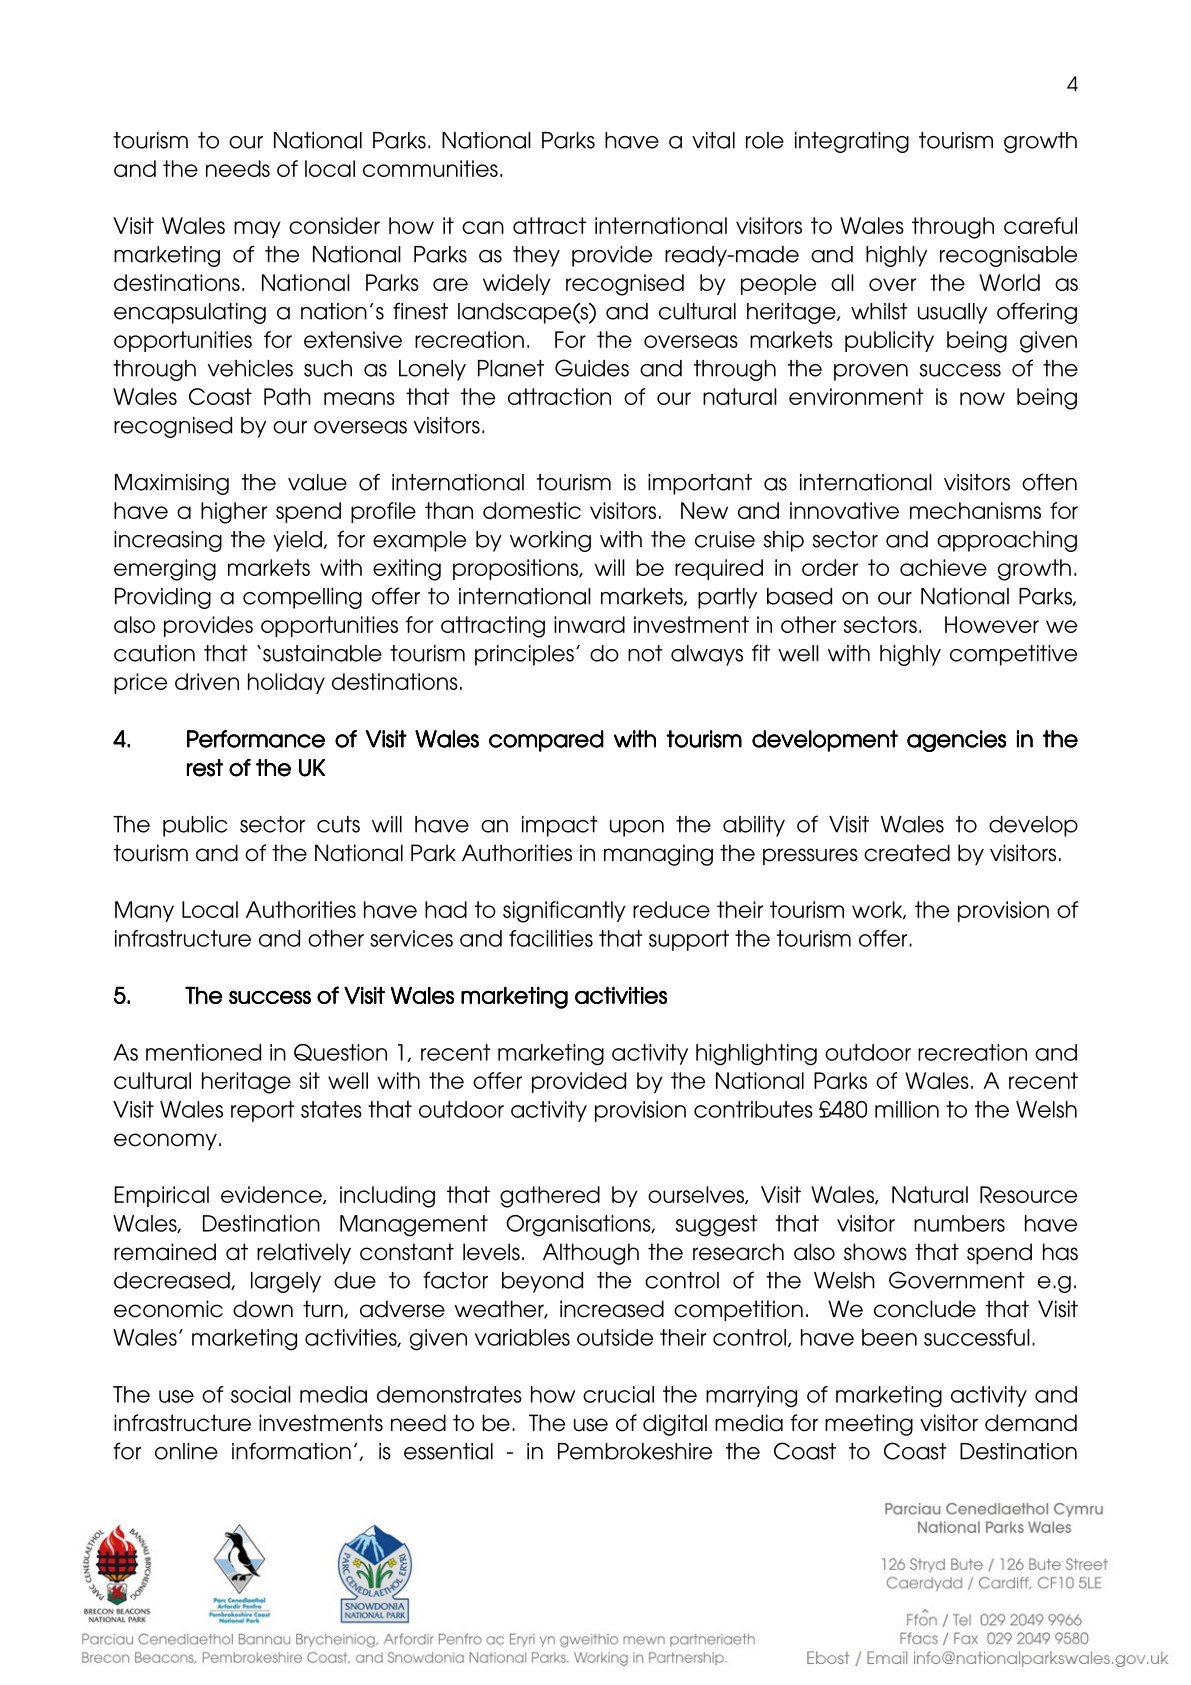 This screenshot has height=1685, width=1191. I want to click on report, so click(263, 1111).
